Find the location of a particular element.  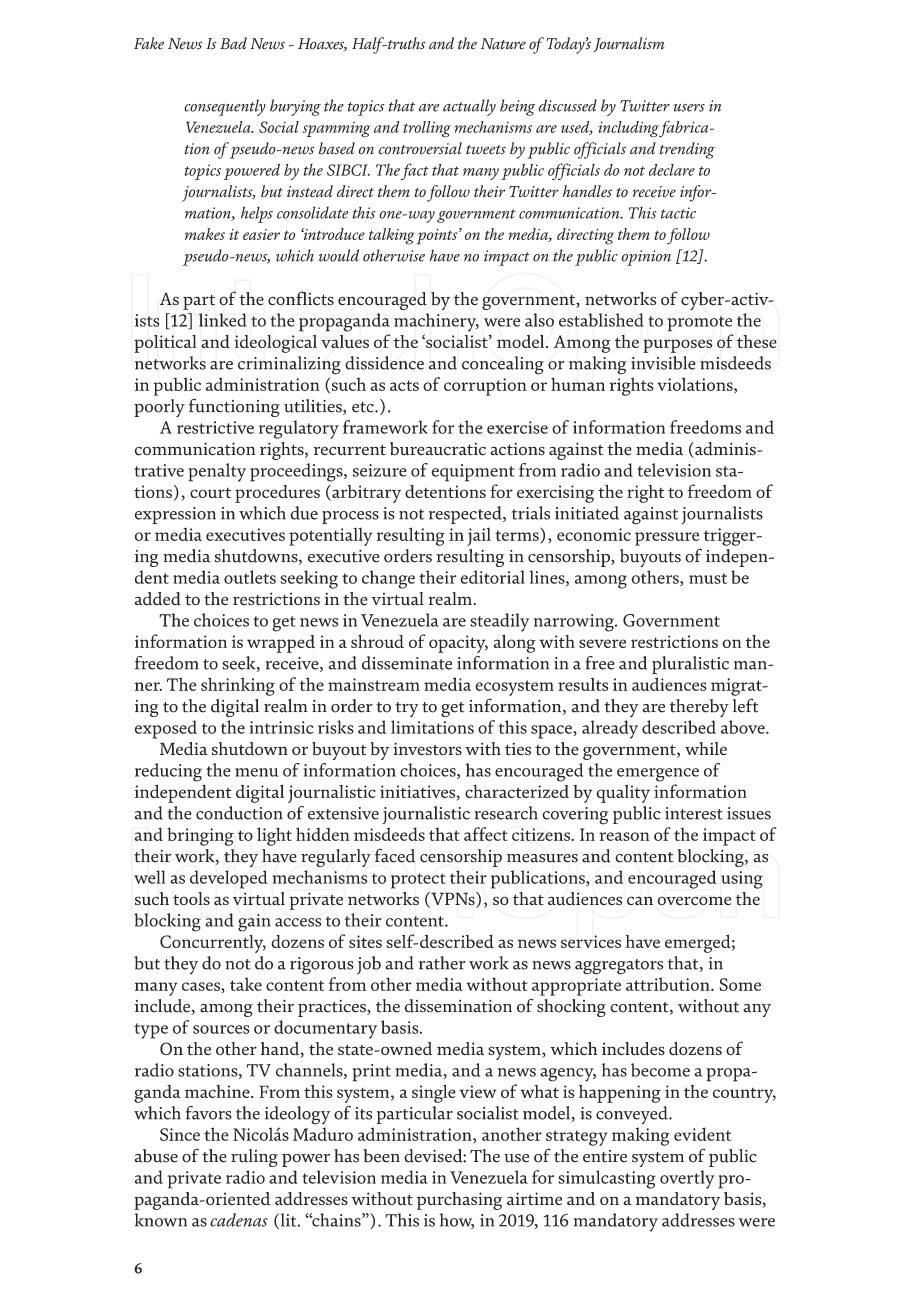

ruling is located at coordinates (254, 1158).
